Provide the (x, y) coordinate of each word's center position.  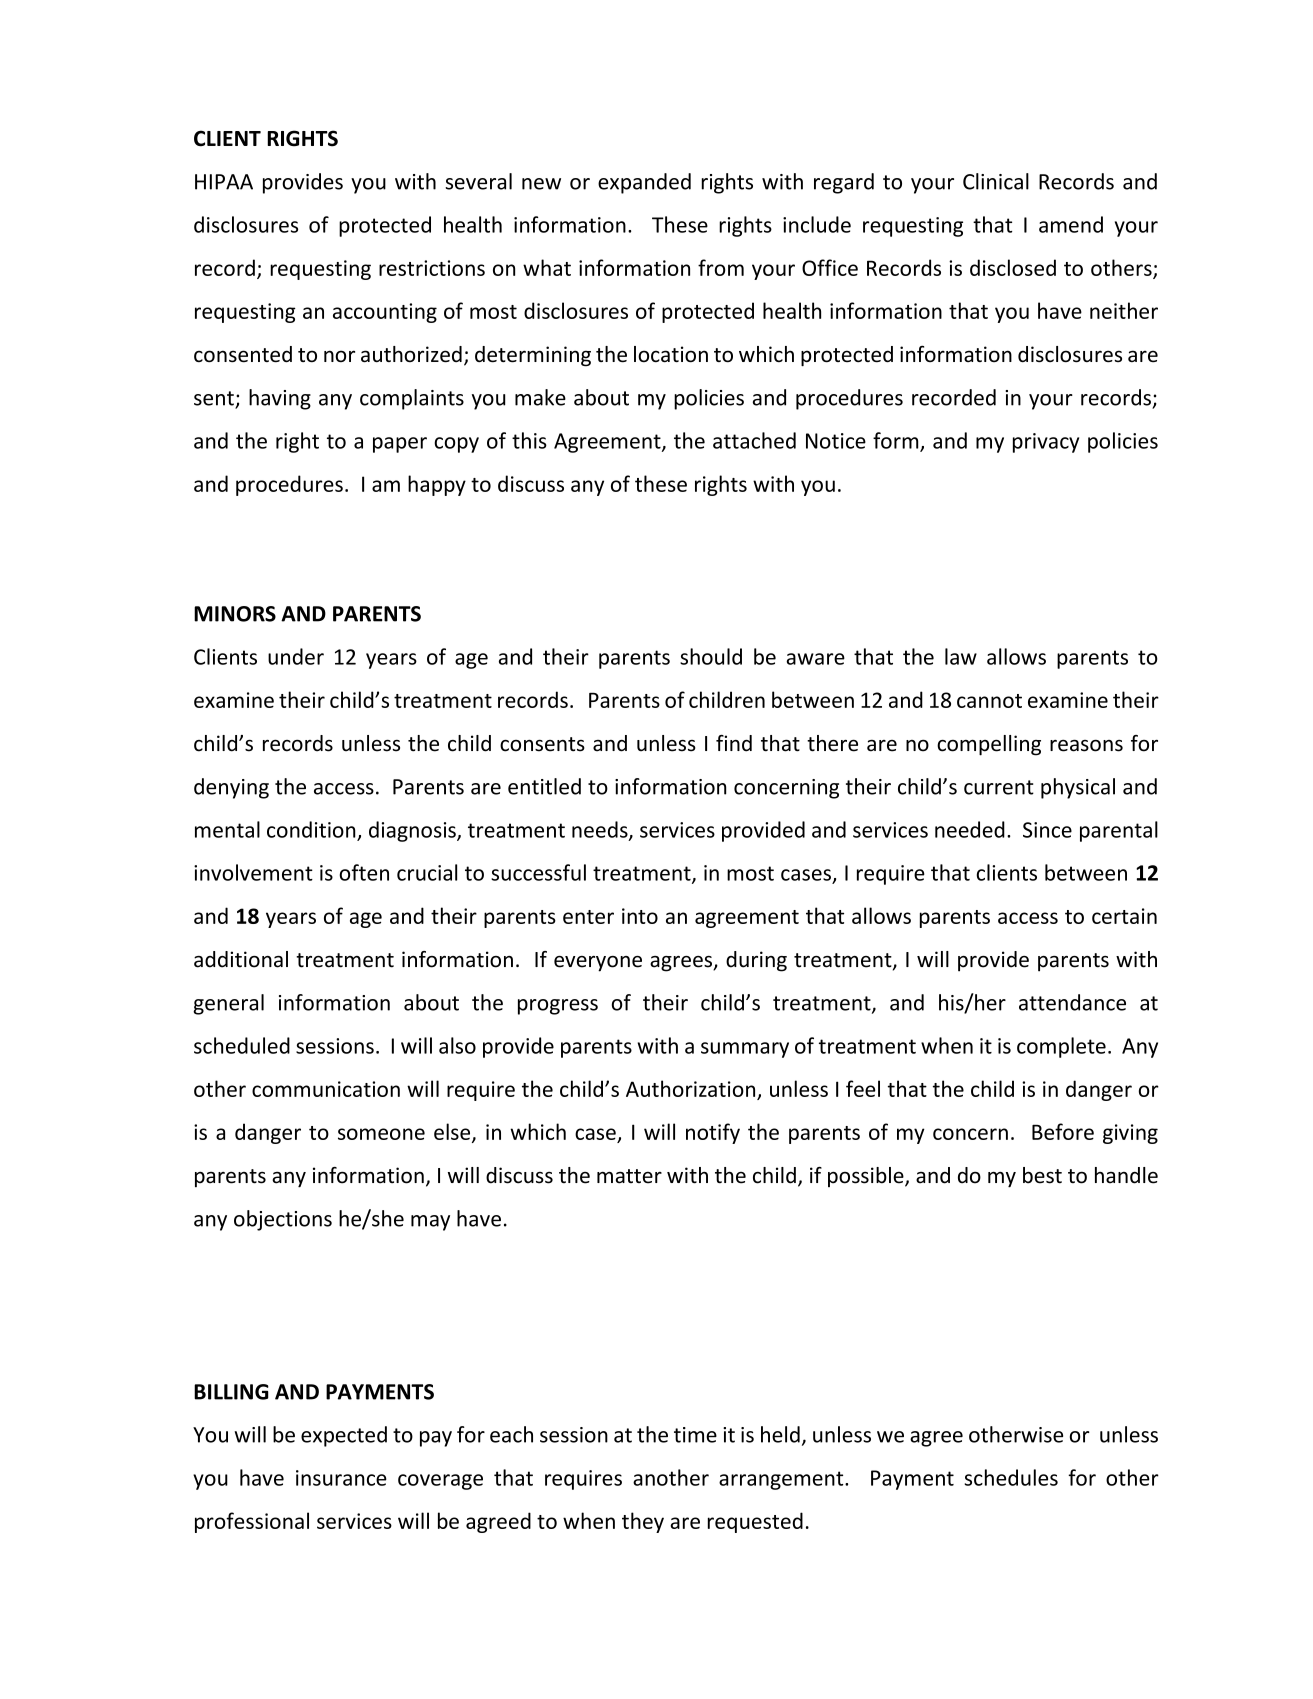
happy (437, 485)
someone (381, 1134)
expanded (644, 183)
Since (1047, 830)
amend (1071, 224)
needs (601, 830)
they (643, 1522)
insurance (341, 1478)
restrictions (432, 268)
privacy (1046, 443)
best (1042, 1175)
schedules (1011, 1477)
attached (754, 440)
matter (629, 1176)
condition (311, 829)
